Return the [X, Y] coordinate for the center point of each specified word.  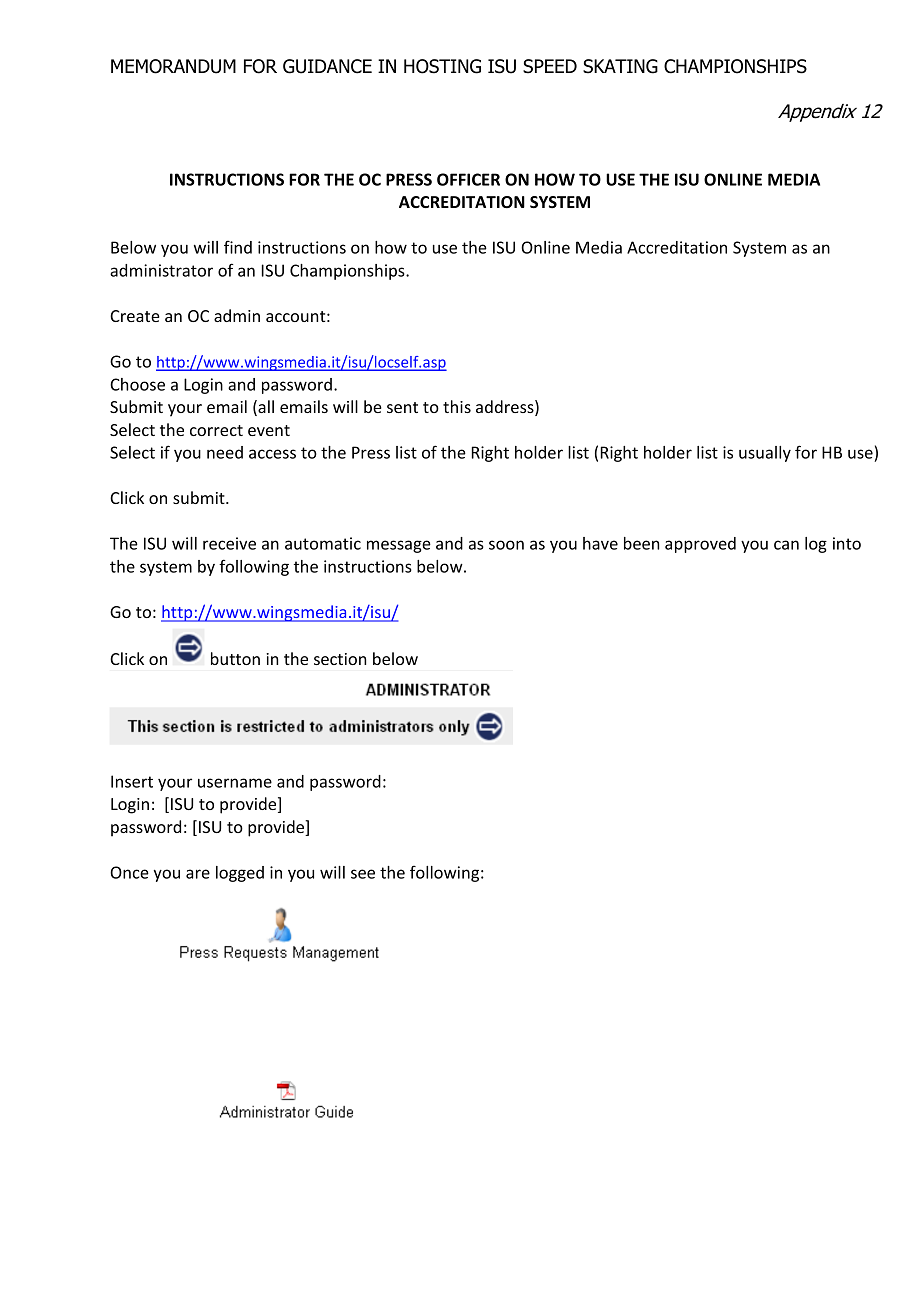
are [198, 874]
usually [765, 454]
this [457, 406]
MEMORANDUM [173, 66]
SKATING [620, 66]
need [225, 452]
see [363, 874]
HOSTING [442, 66]
